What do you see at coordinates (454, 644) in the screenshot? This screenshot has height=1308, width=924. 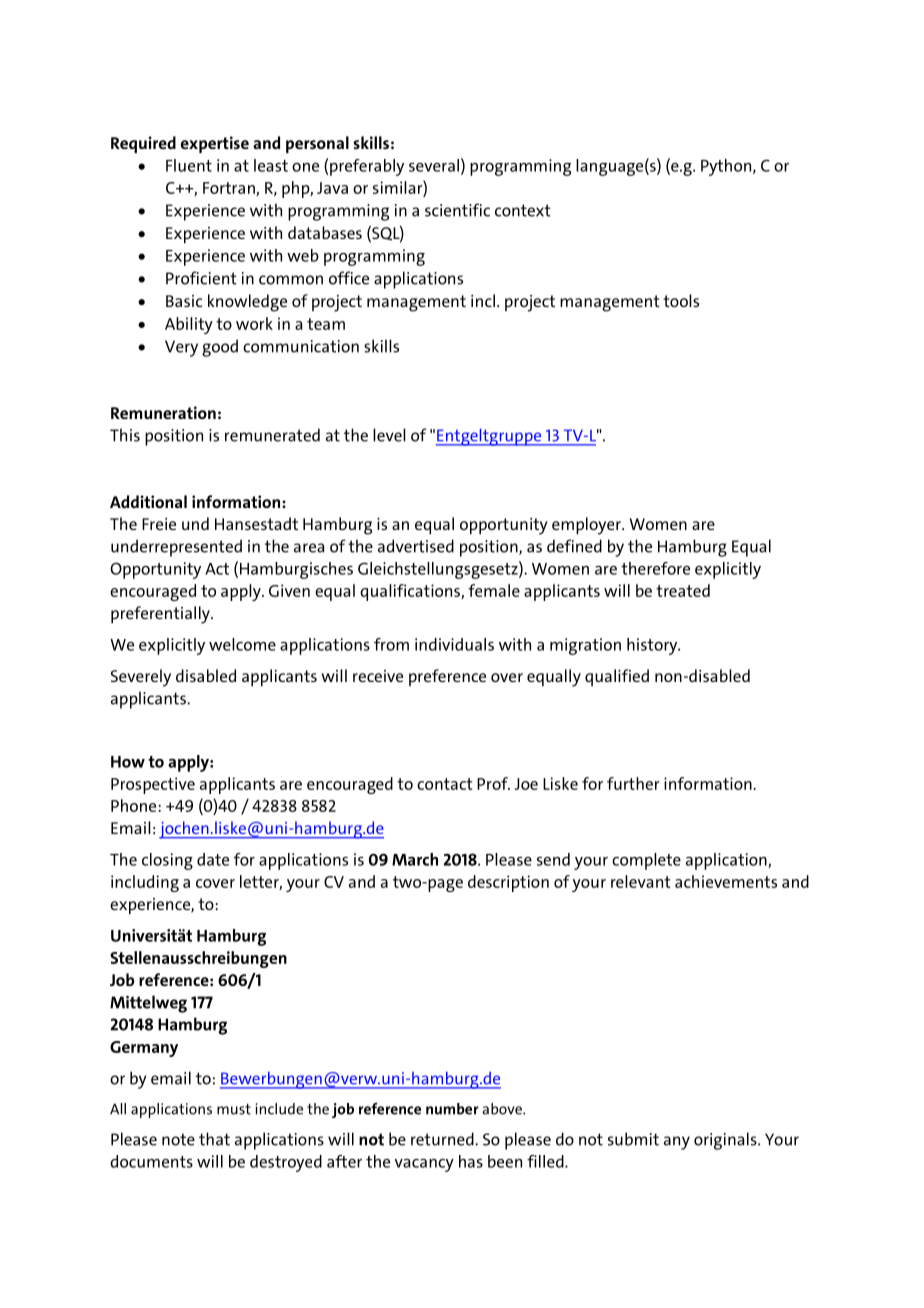 I see `individuals` at bounding box center [454, 644].
